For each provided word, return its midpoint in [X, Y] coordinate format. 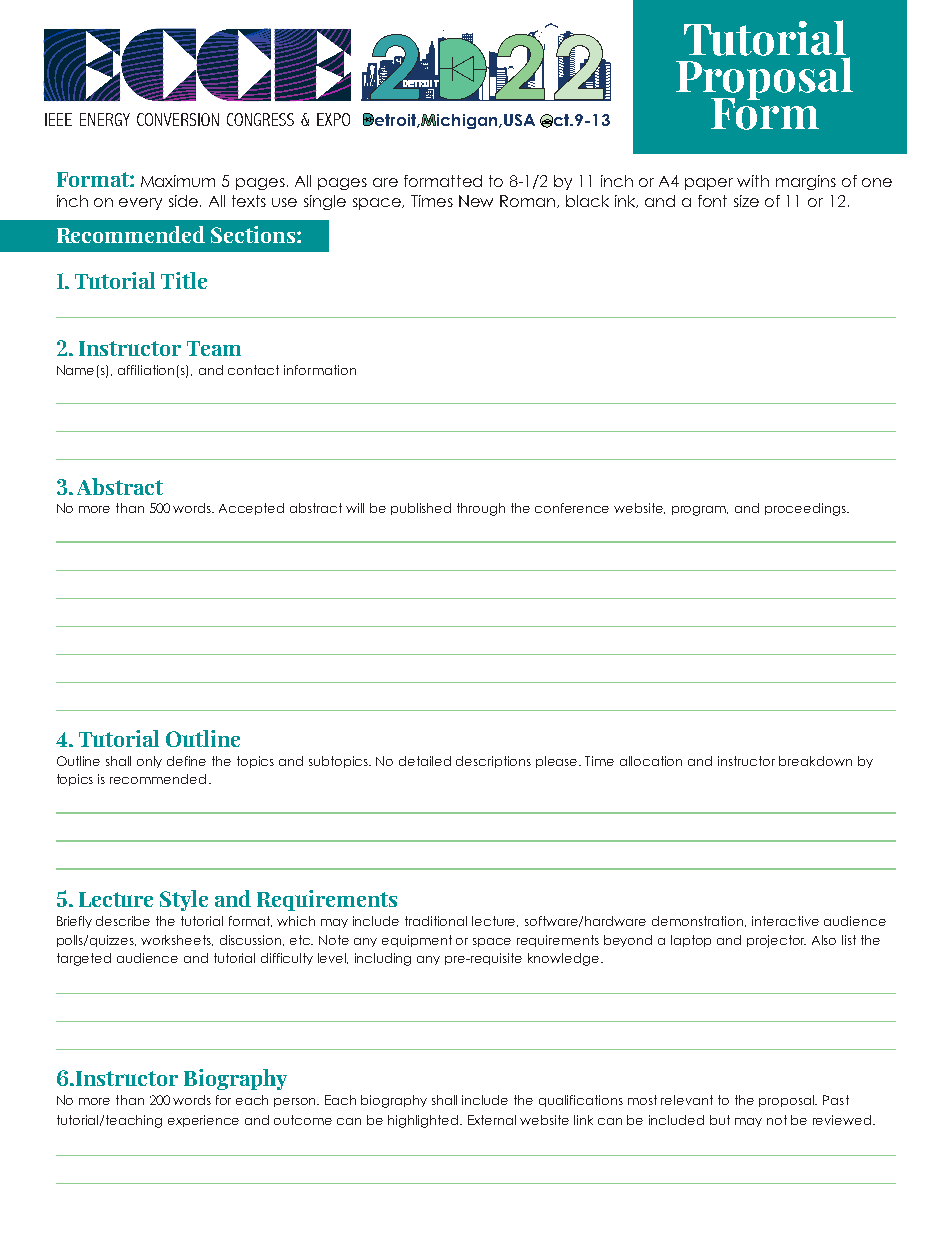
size [746, 201]
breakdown [815, 761]
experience [203, 1121]
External [492, 1120]
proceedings [806, 509]
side [185, 201]
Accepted [251, 509]
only [149, 762]
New [476, 201]
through [481, 509]
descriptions [493, 762]
